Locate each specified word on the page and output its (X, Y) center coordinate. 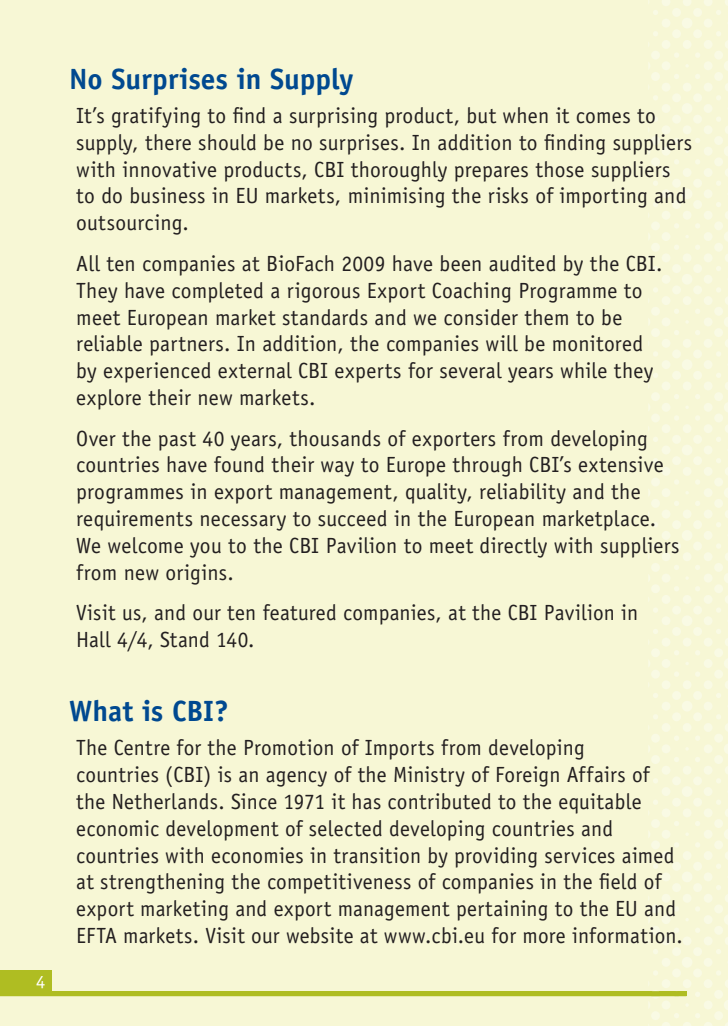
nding (581, 144)
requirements (134, 520)
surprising (333, 117)
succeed (352, 518)
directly (513, 547)
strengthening (162, 883)
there (168, 142)
